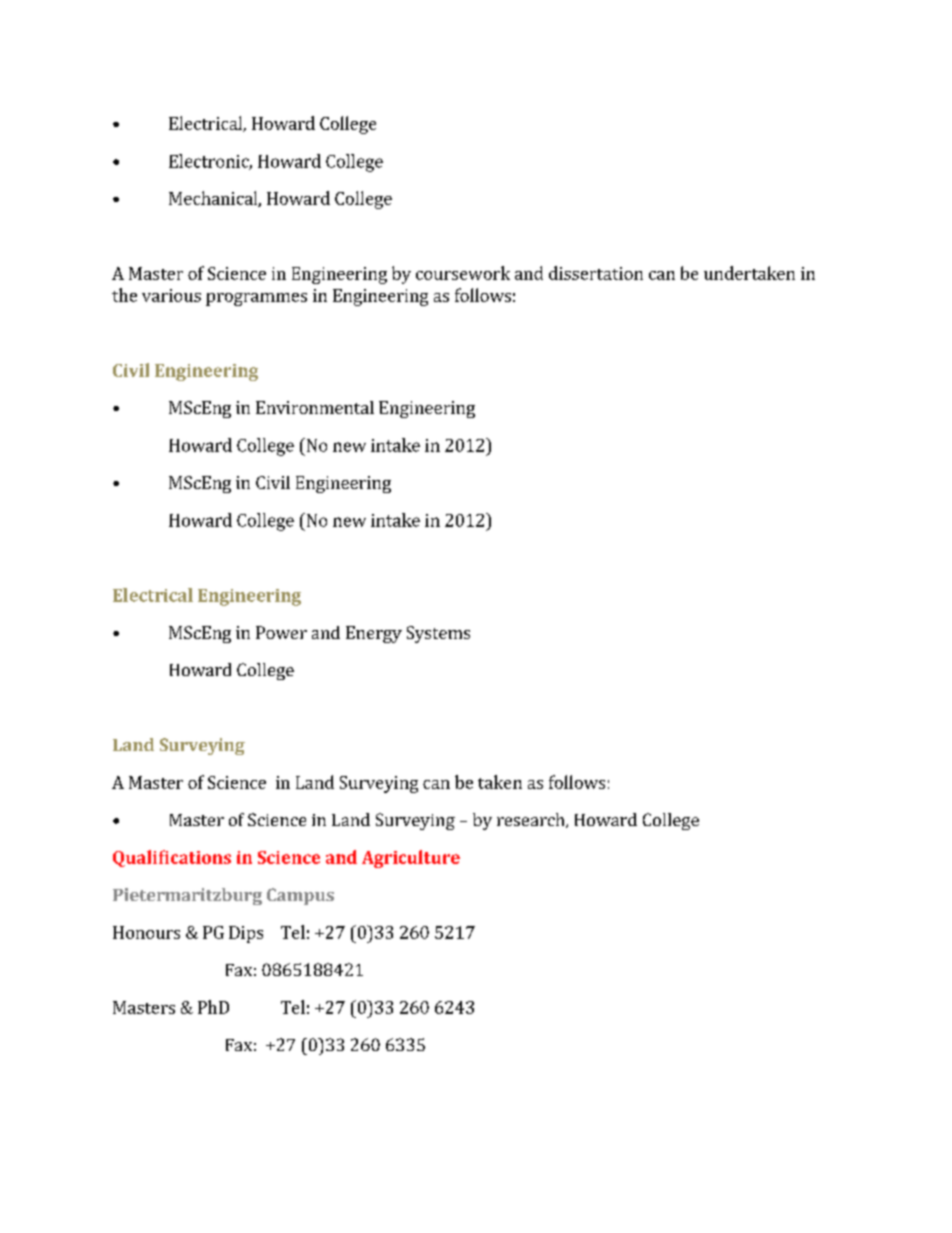 The width and height of the screenshot is (952, 1233). What do you see at coordinates (532, 820) in the screenshot?
I see `research` at bounding box center [532, 820].
